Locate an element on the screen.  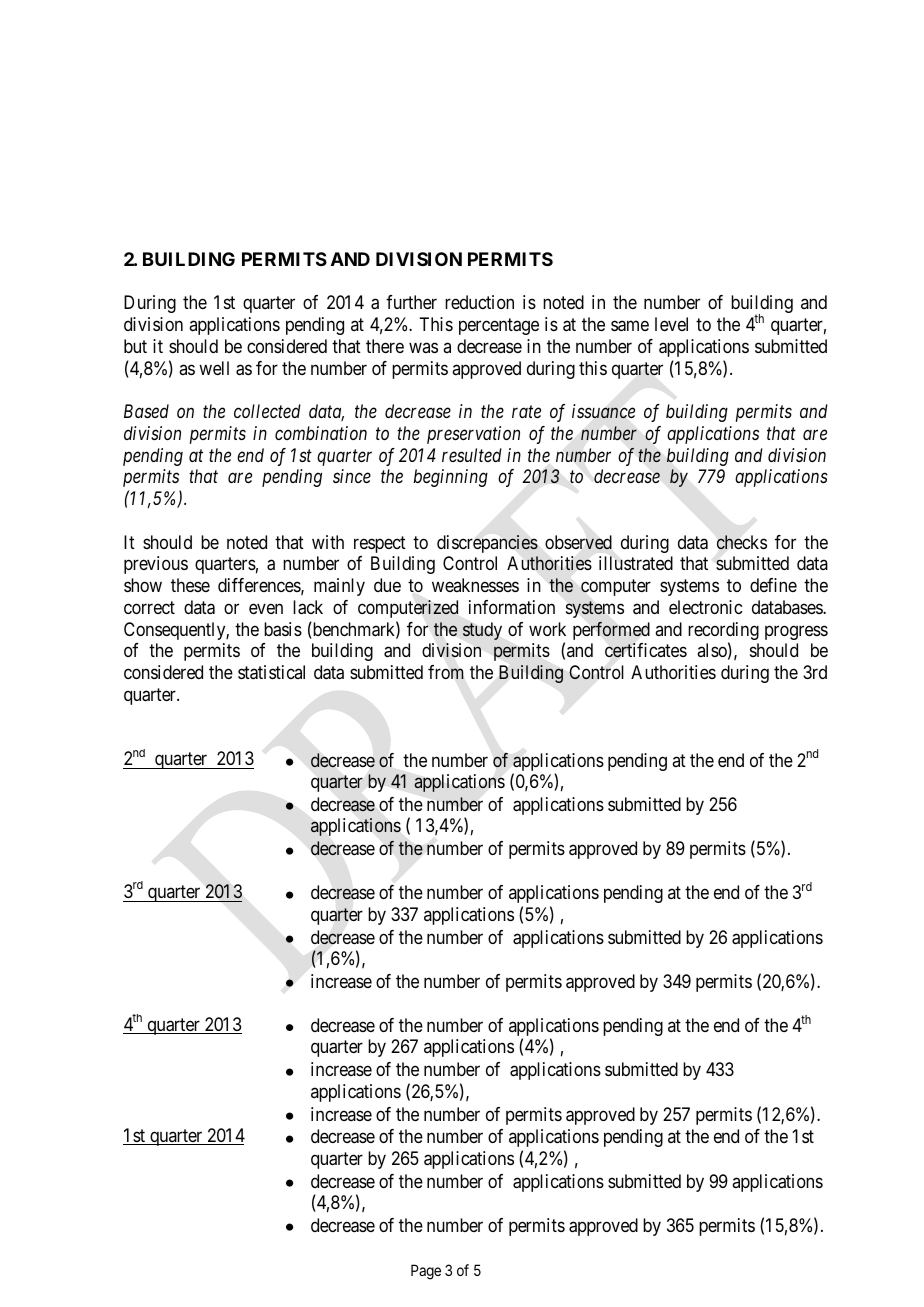
recording is located at coordinates (723, 632).
